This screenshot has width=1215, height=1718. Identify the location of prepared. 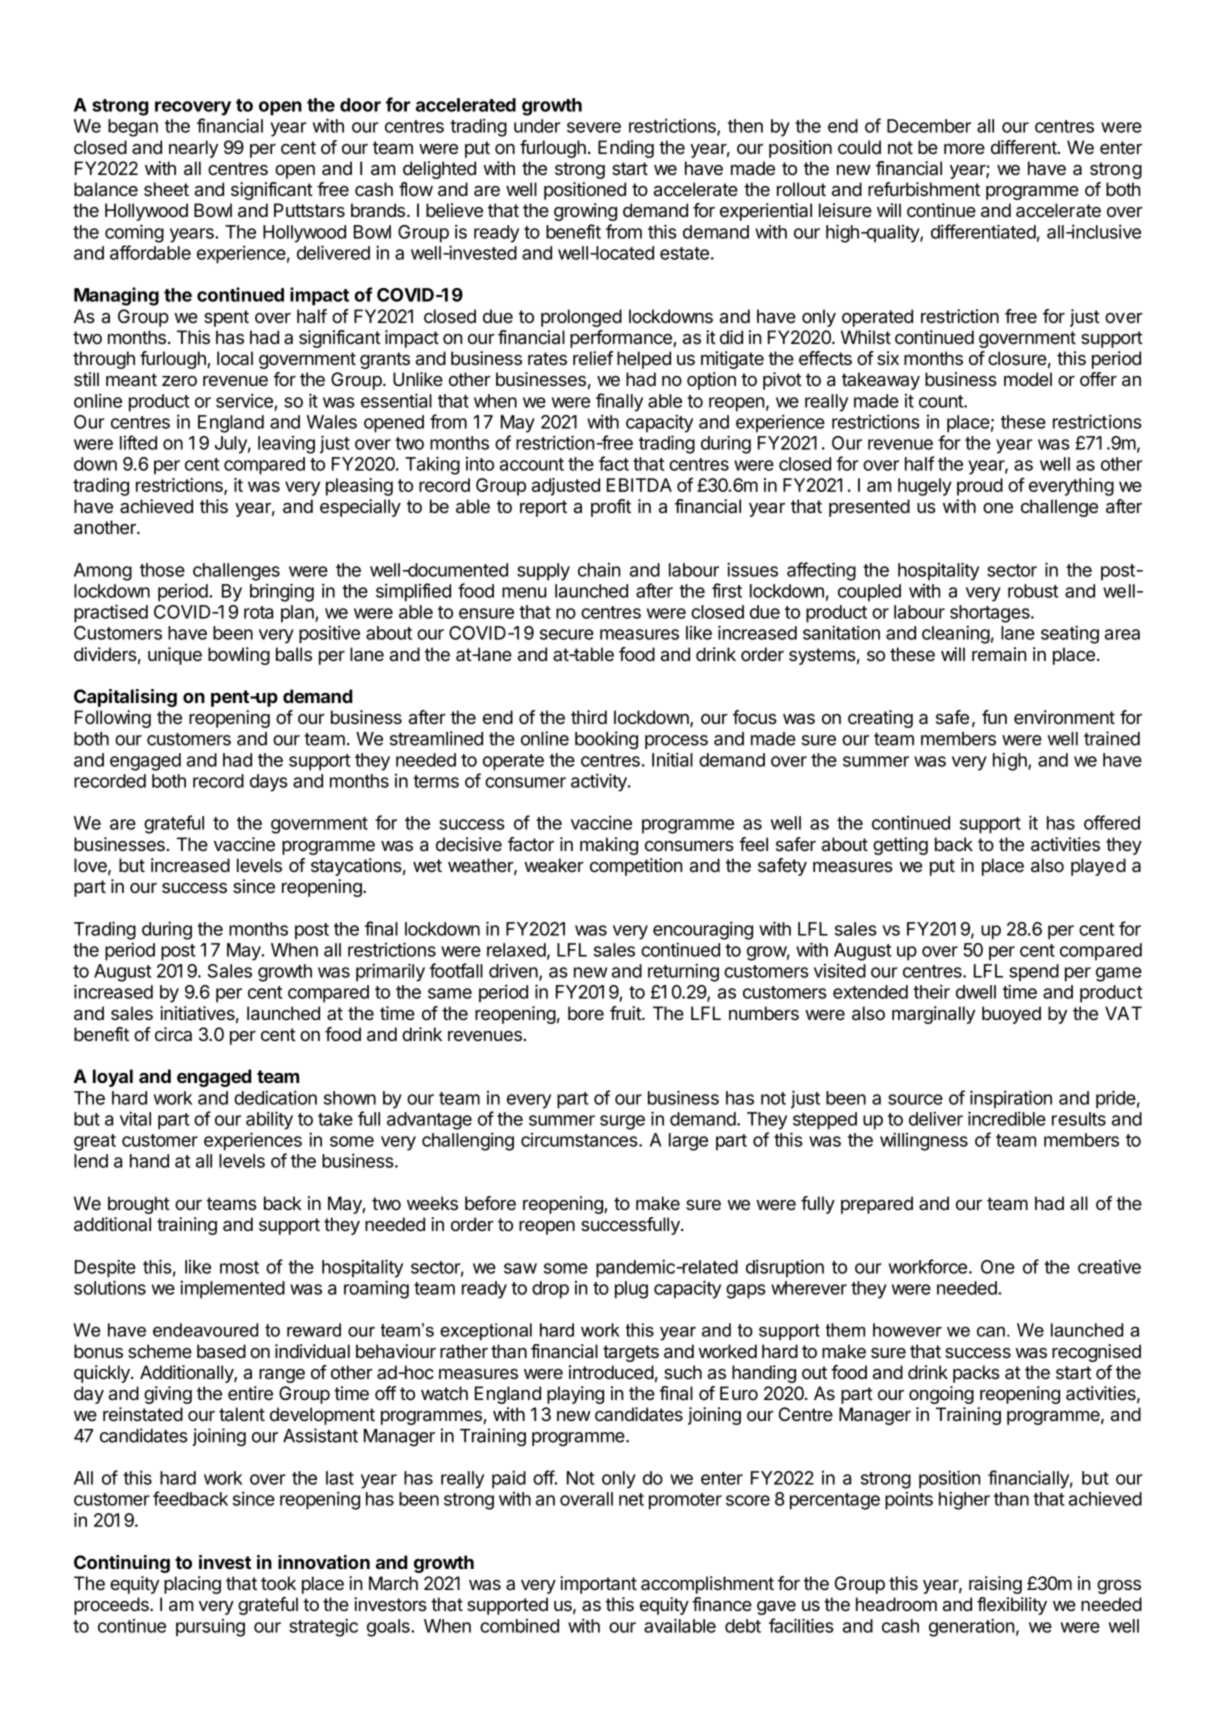
(877, 1205).
